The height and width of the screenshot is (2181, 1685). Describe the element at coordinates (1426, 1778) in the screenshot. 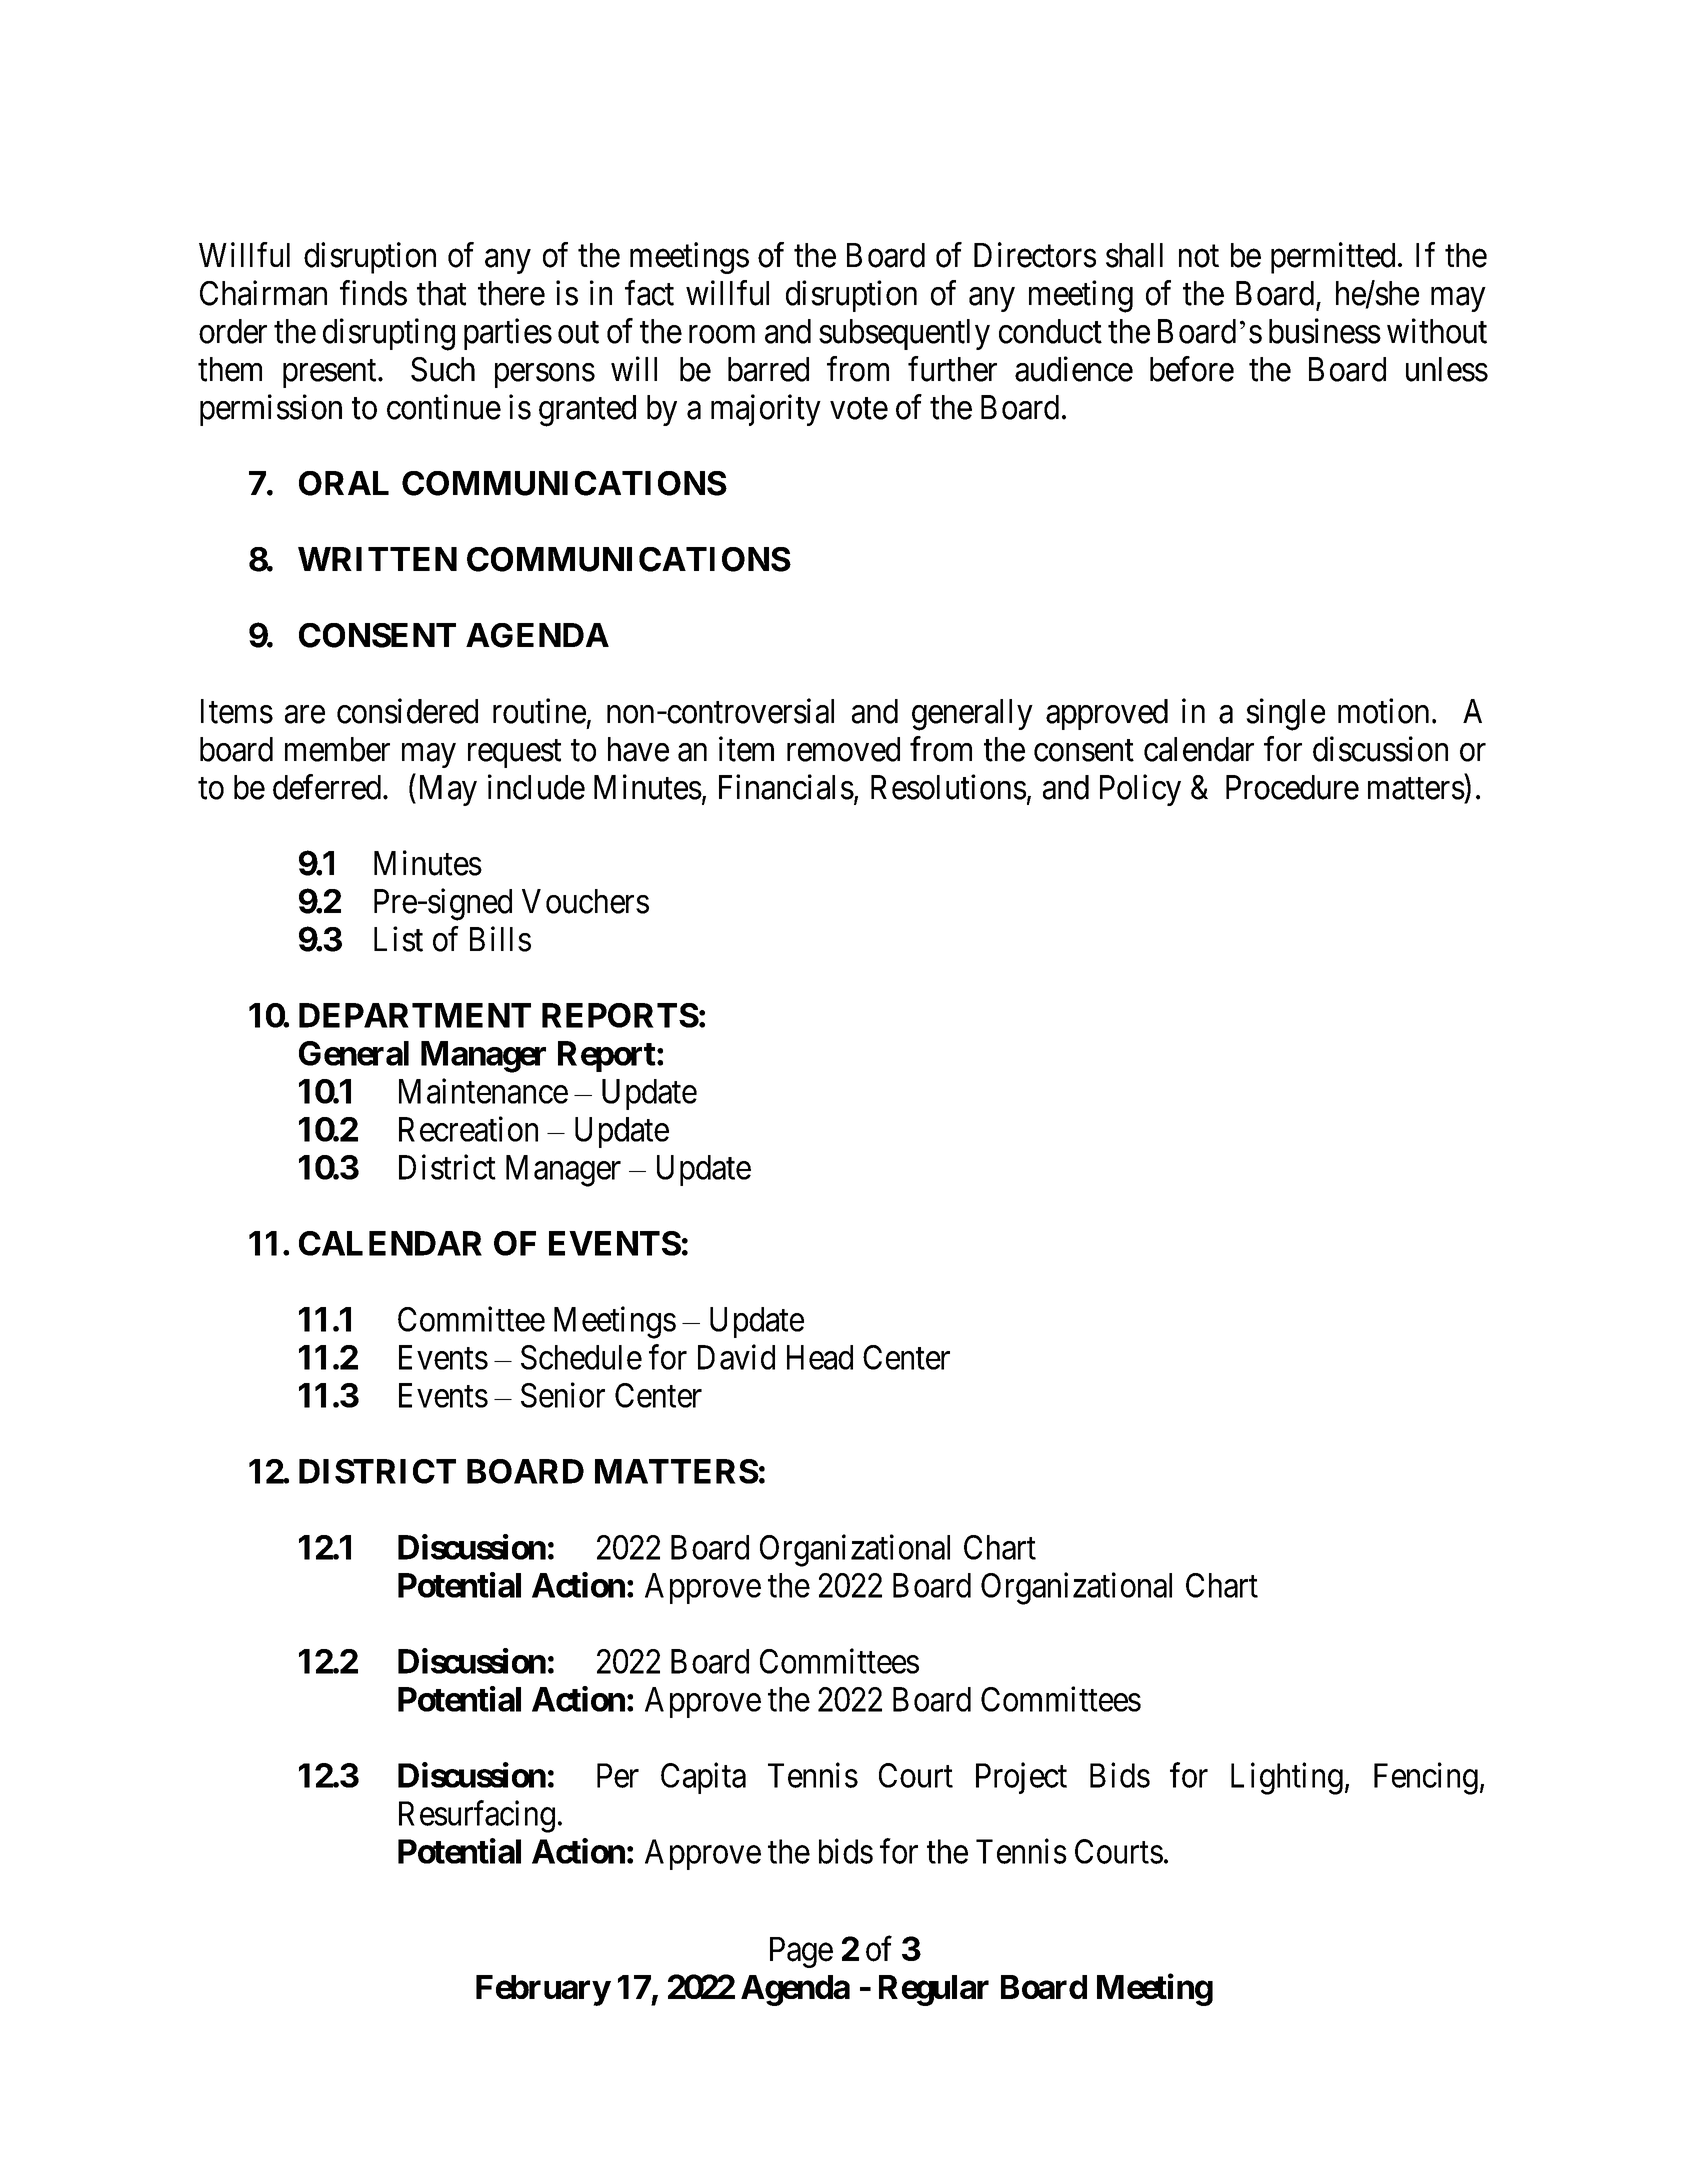

I see `Fencing` at that location.
